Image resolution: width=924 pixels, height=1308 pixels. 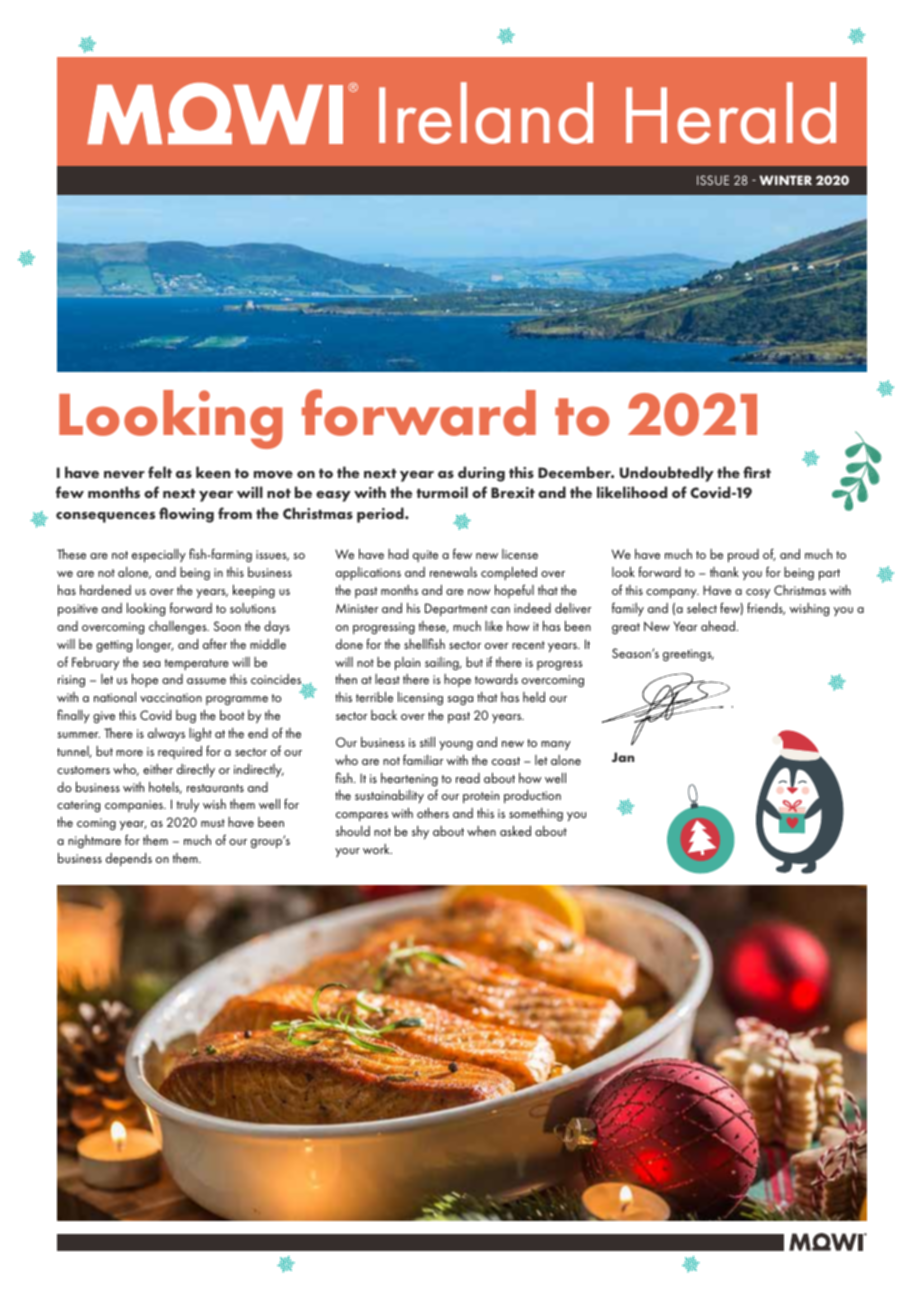 What do you see at coordinates (124, 474) in the image?
I see `never` at bounding box center [124, 474].
